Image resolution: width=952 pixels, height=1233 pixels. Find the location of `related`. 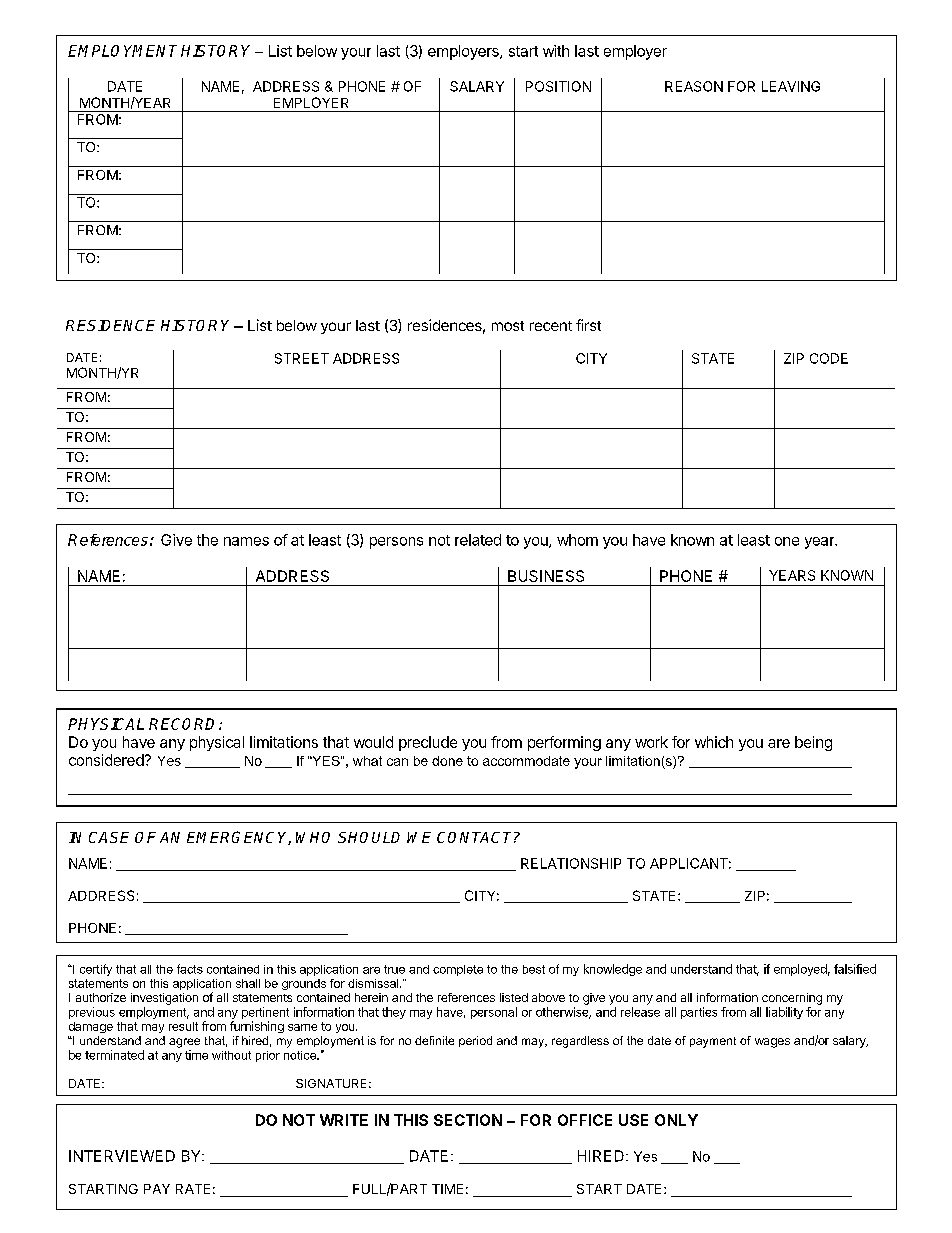

related is located at coordinates (478, 540).
